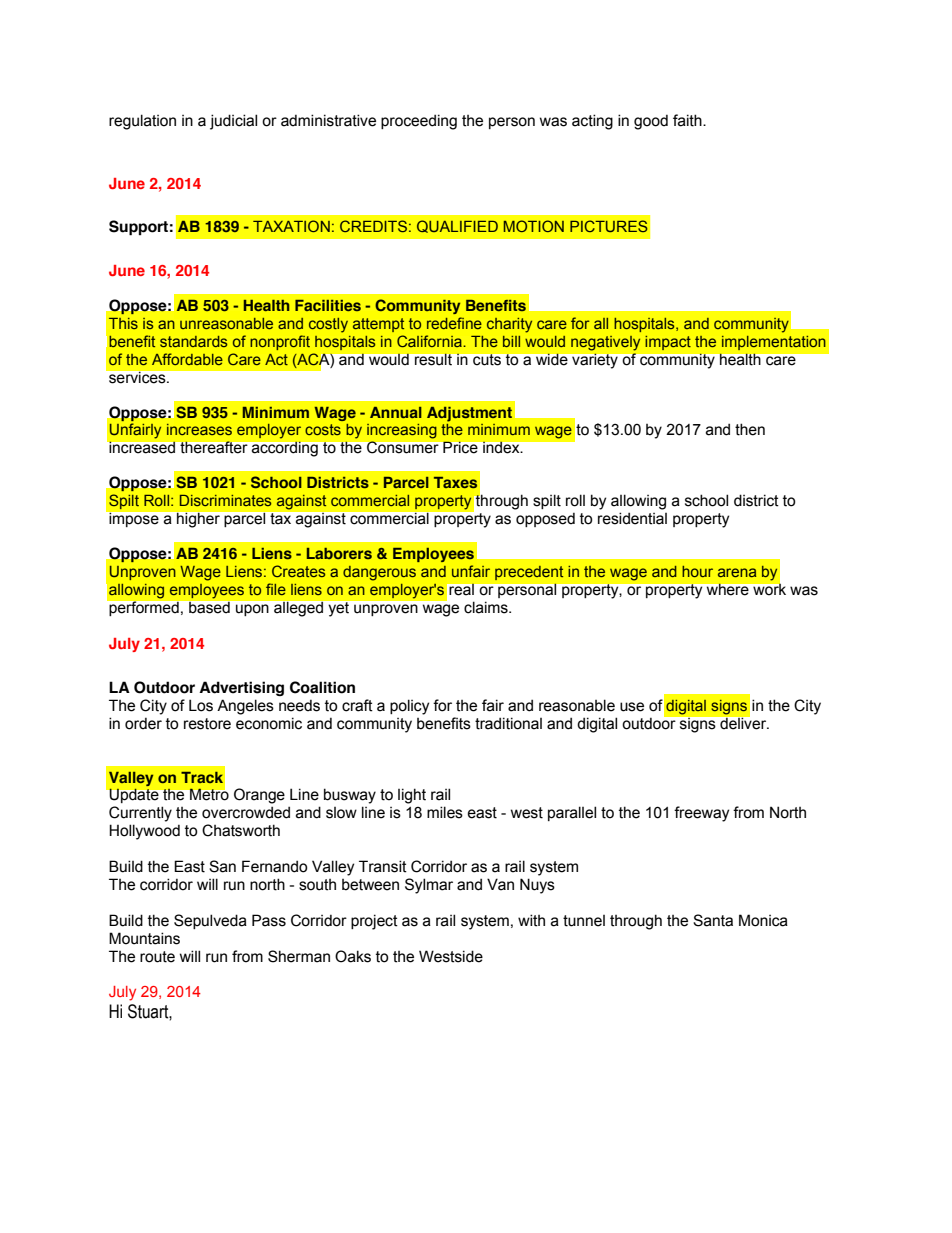 This screenshot has height=1233, width=952. I want to click on real, so click(461, 589).
